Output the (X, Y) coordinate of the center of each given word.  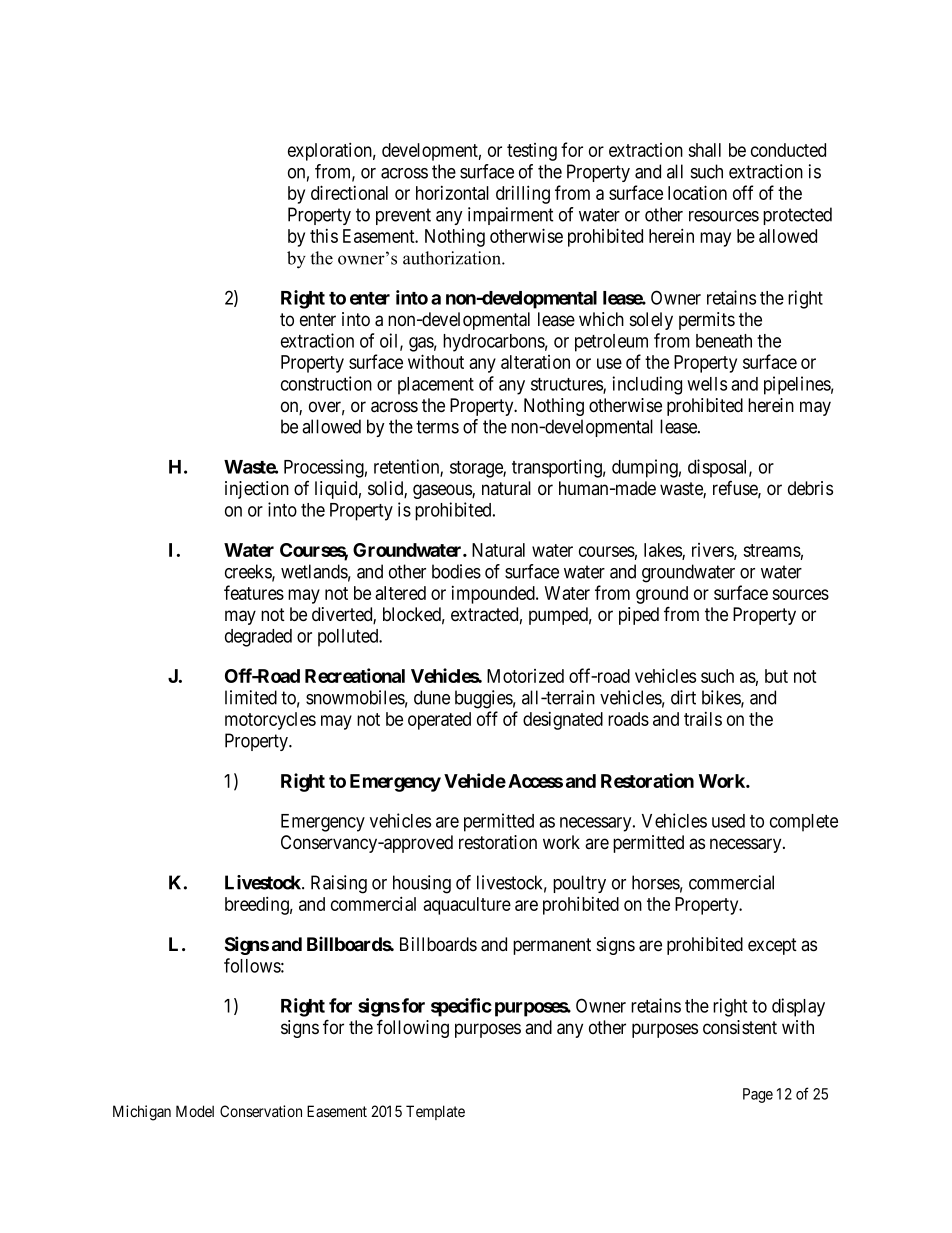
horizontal (452, 193)
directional (349, 192)
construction (326, 383)
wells (707, 384)
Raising (339, 884)
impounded (494, 595)
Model (195, 1111)
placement (436, 386)
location (697, 192)
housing (422, 884)
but (776, 676)
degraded (258, 638)
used (728, 821)
